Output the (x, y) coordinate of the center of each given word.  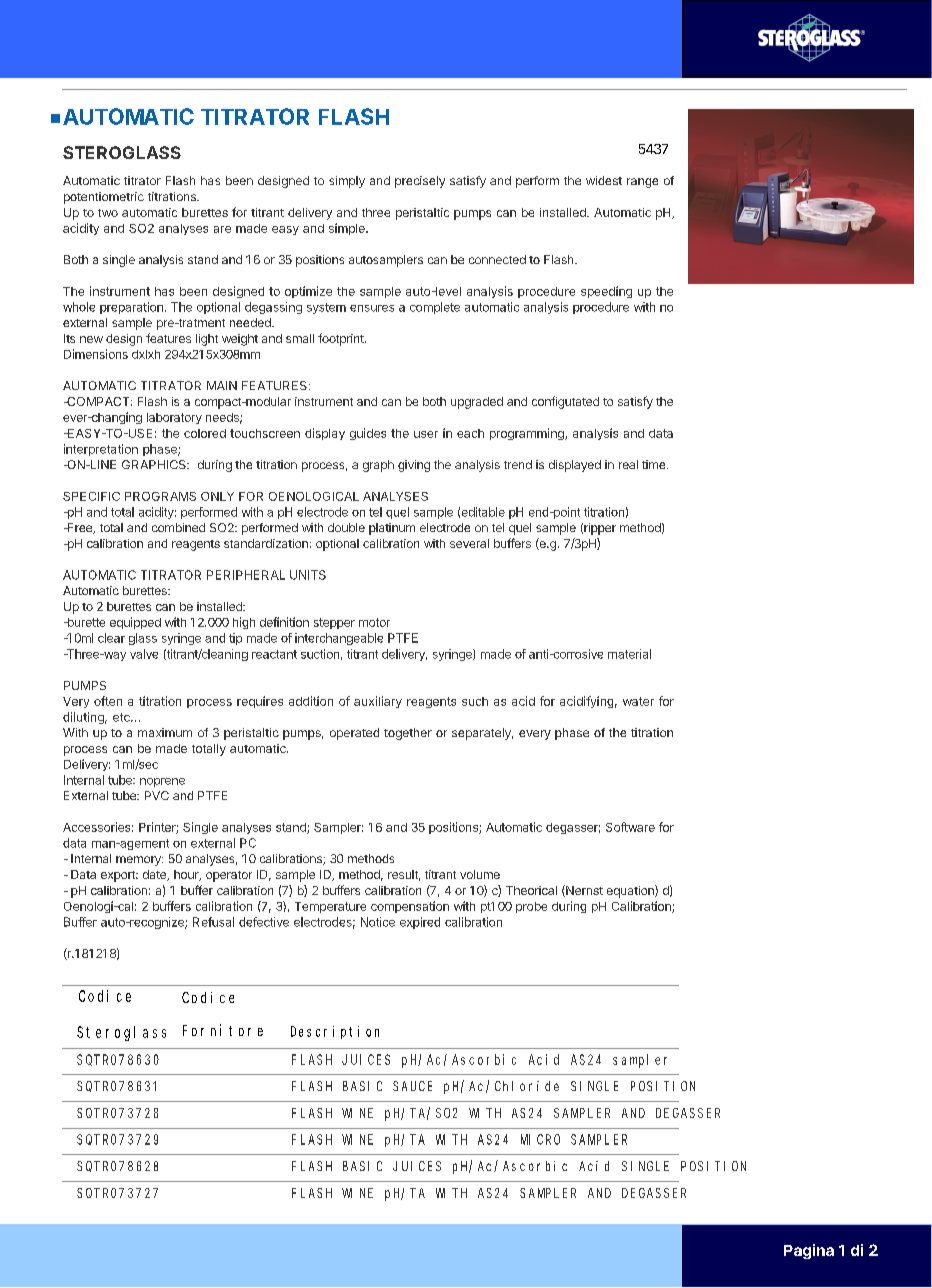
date (155, 875)
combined (178, 527)
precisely (420, 182)
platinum (392, 529)
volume (480, 874)
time (655, 464)
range (642, 183)
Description (335, 1032)
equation (631, 891)
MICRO (540, 1139)
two (108, 213)
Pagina (809, 1251)
